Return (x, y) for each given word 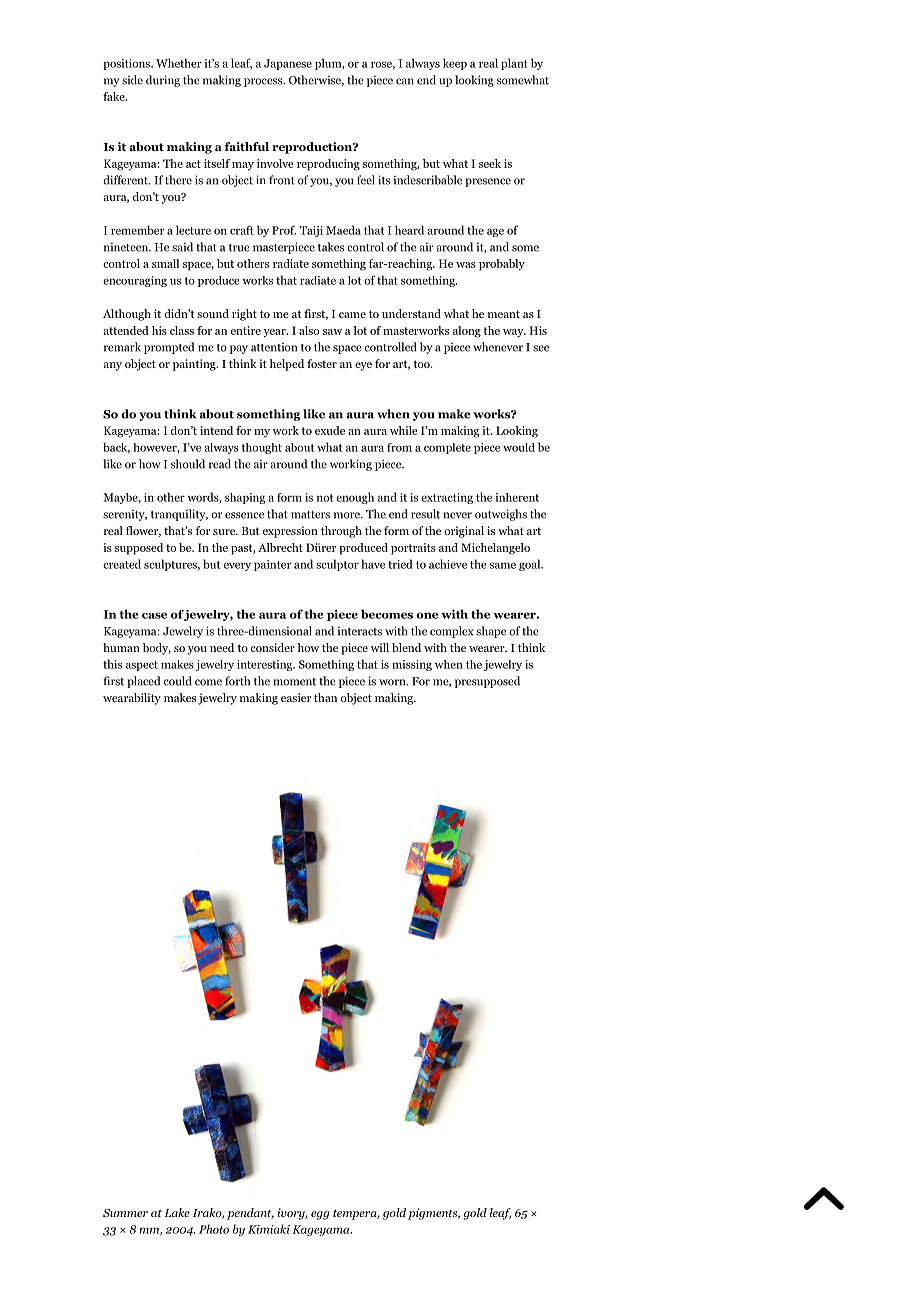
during (163, 81)
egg (320, 1215)
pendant (250, 1214)
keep (455, 64)
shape (491, 632)
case (154, 615)
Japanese (288, 64)
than (325, 697)
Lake (177, 1212)
